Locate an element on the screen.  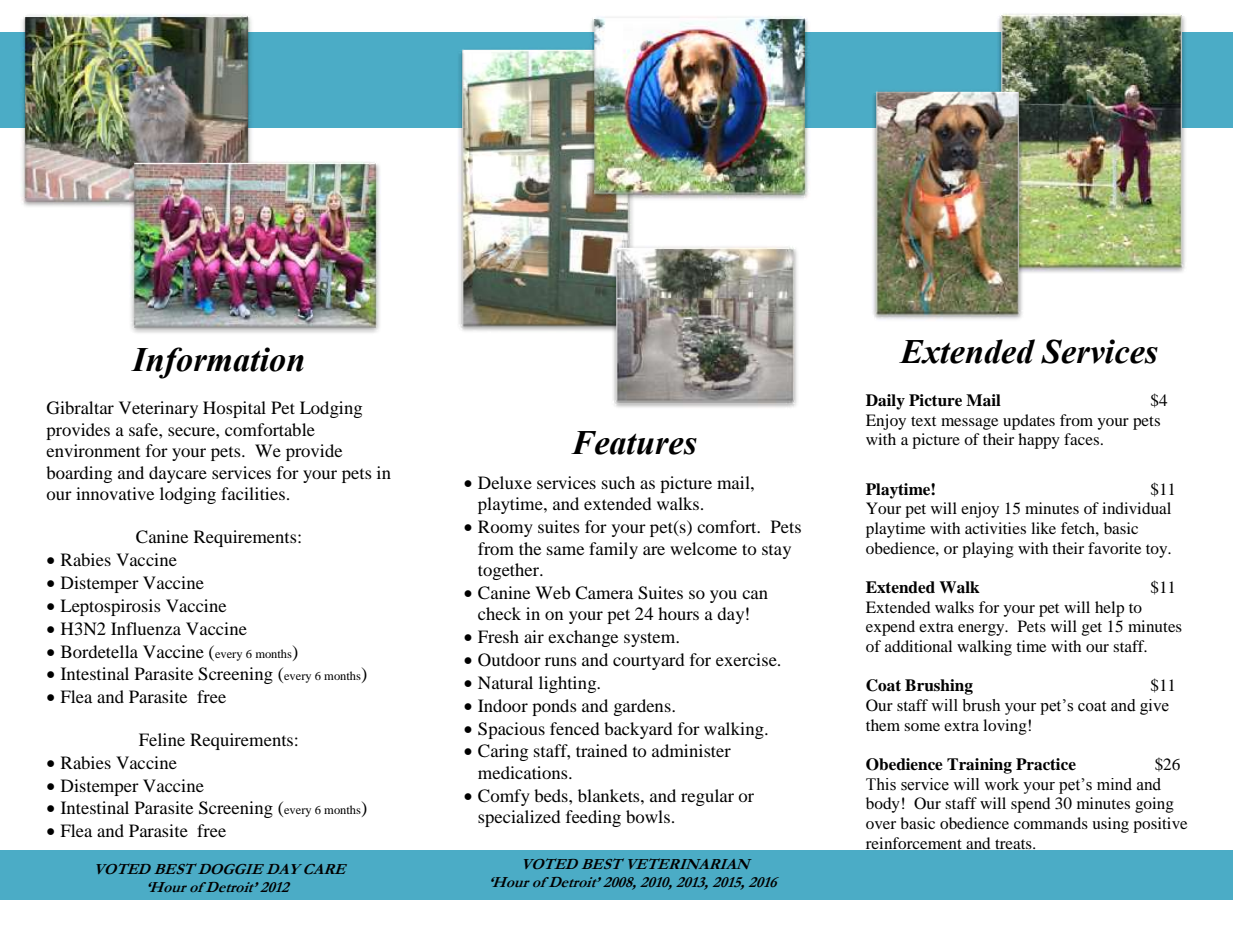
Camera is located at coordinates (604, 593).
